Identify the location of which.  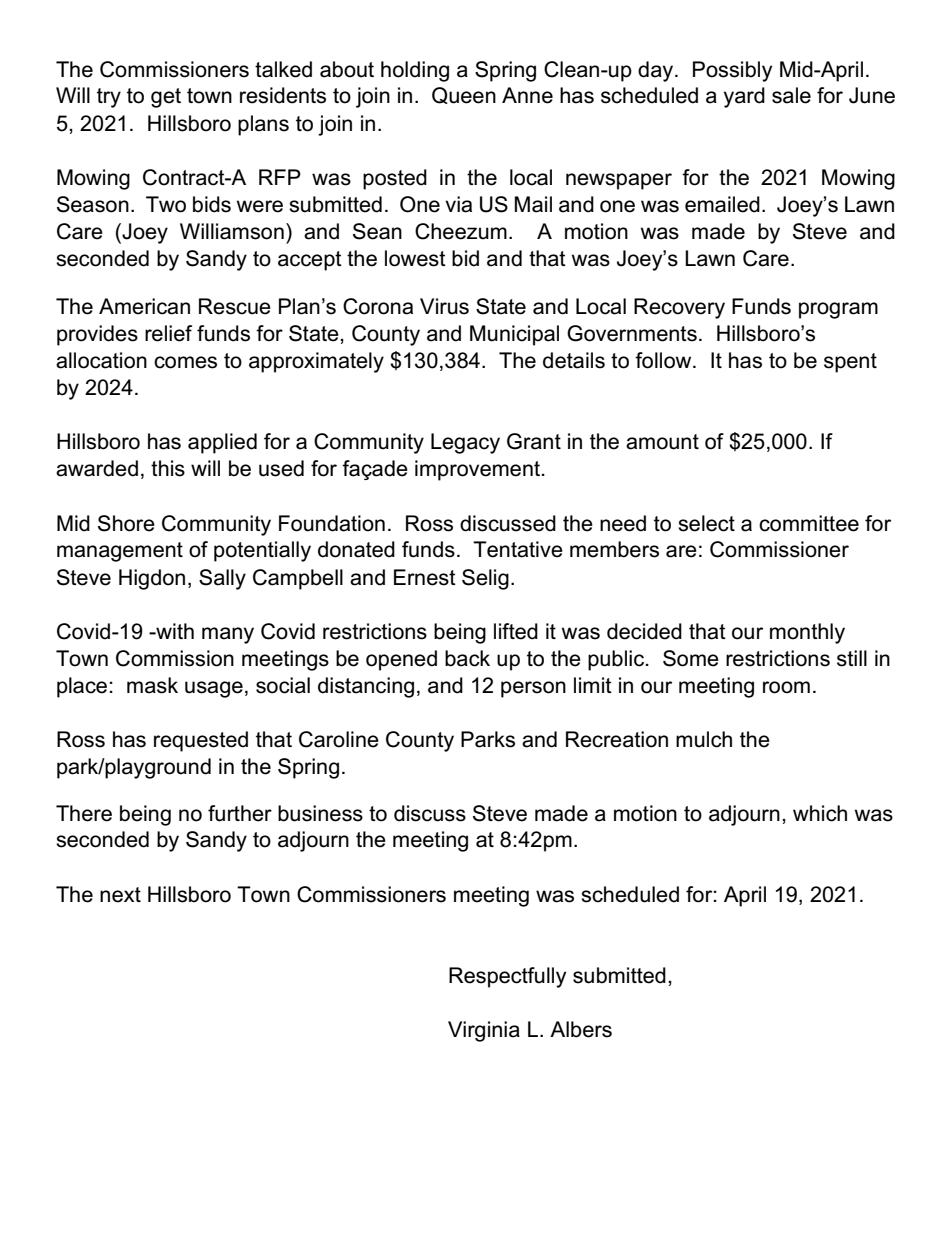
(820, 813).
